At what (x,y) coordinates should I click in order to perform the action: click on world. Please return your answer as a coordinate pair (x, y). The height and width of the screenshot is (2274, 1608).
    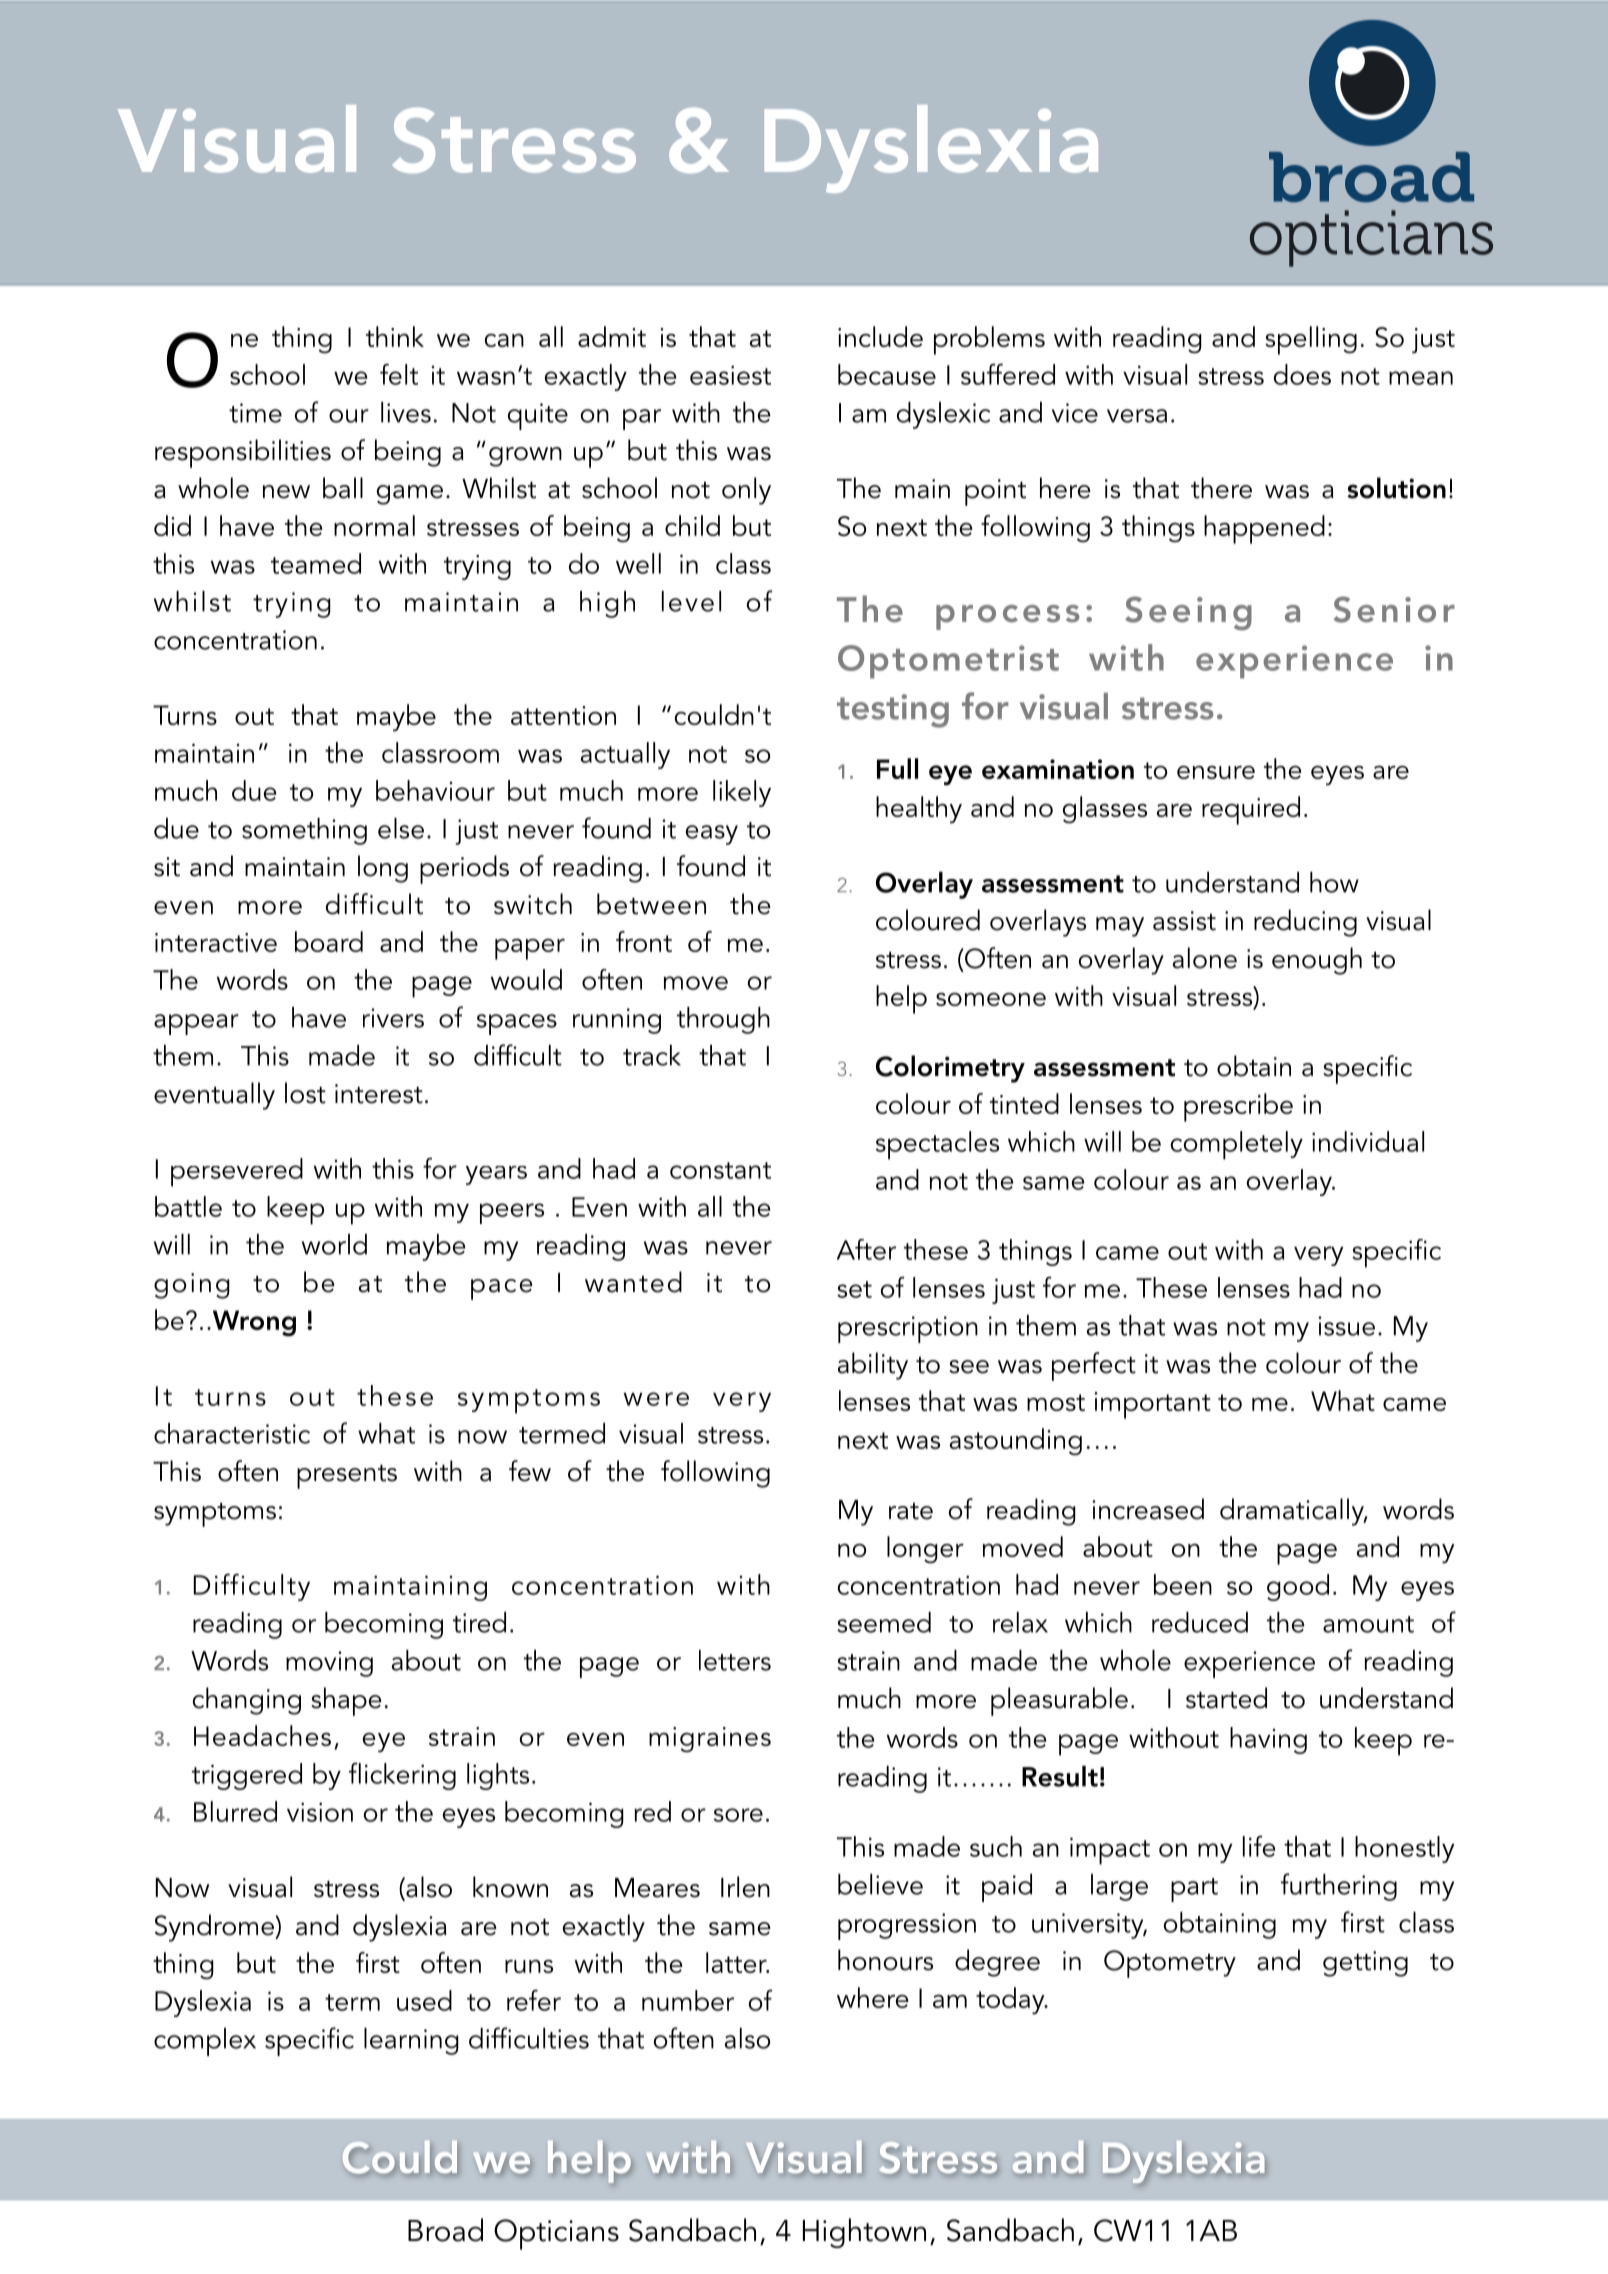
    Looking at the image, I should click on (334, 1244).
